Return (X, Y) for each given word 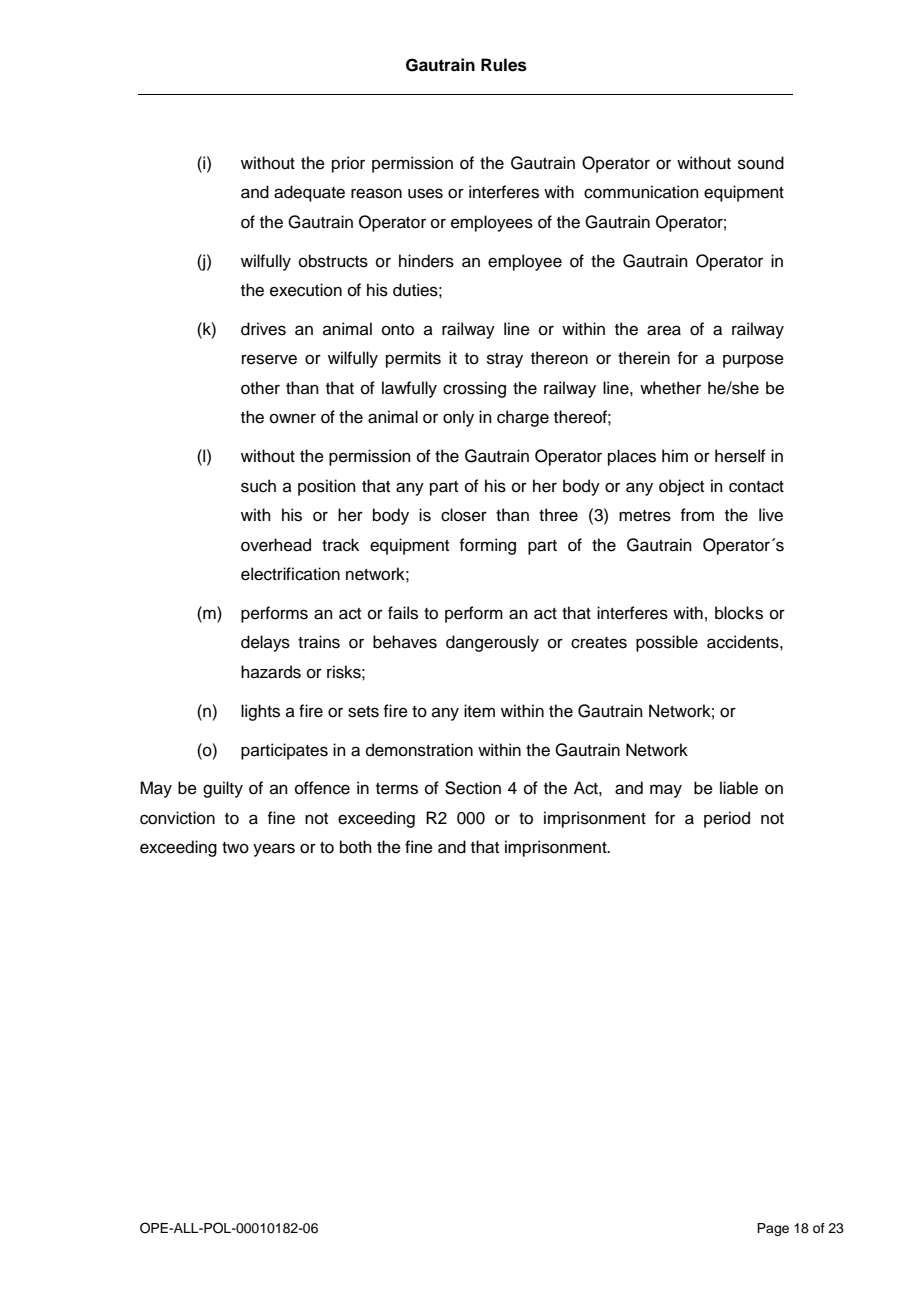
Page (773, 1229)
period (727, 819)
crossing (474, 389)
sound (761, 163)
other (260, 388)
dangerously (492, 643)
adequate (309, 193)
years (274, 850)
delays (265, 643)
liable (739, 788)
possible (667, 643)
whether (670, 388)
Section (473, 788)
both (356, 847)
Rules (504, 65)
